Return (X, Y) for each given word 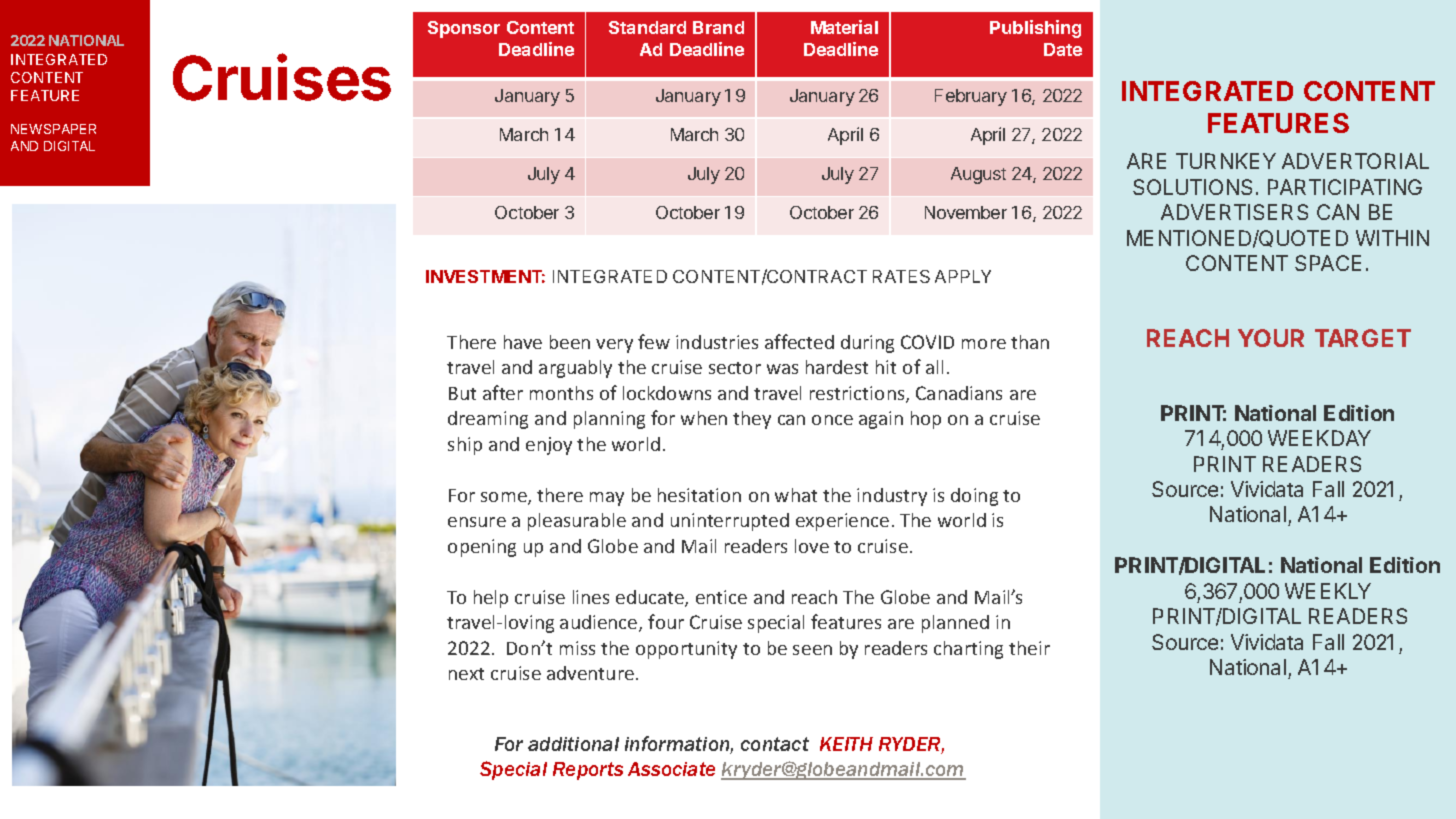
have (523, 342)
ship (465, 446)
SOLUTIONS (1192, 187)
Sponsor (464, 29)
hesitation (699, 495)
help (491, 599)
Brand (718, 27)
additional (573, 744)
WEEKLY (1328, 591)
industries (717, 342)
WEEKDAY (1319, 438)
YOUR (1271, 338)
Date (1063, 49)
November (966, 212)
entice (721, 597)
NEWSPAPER (53, 129)
